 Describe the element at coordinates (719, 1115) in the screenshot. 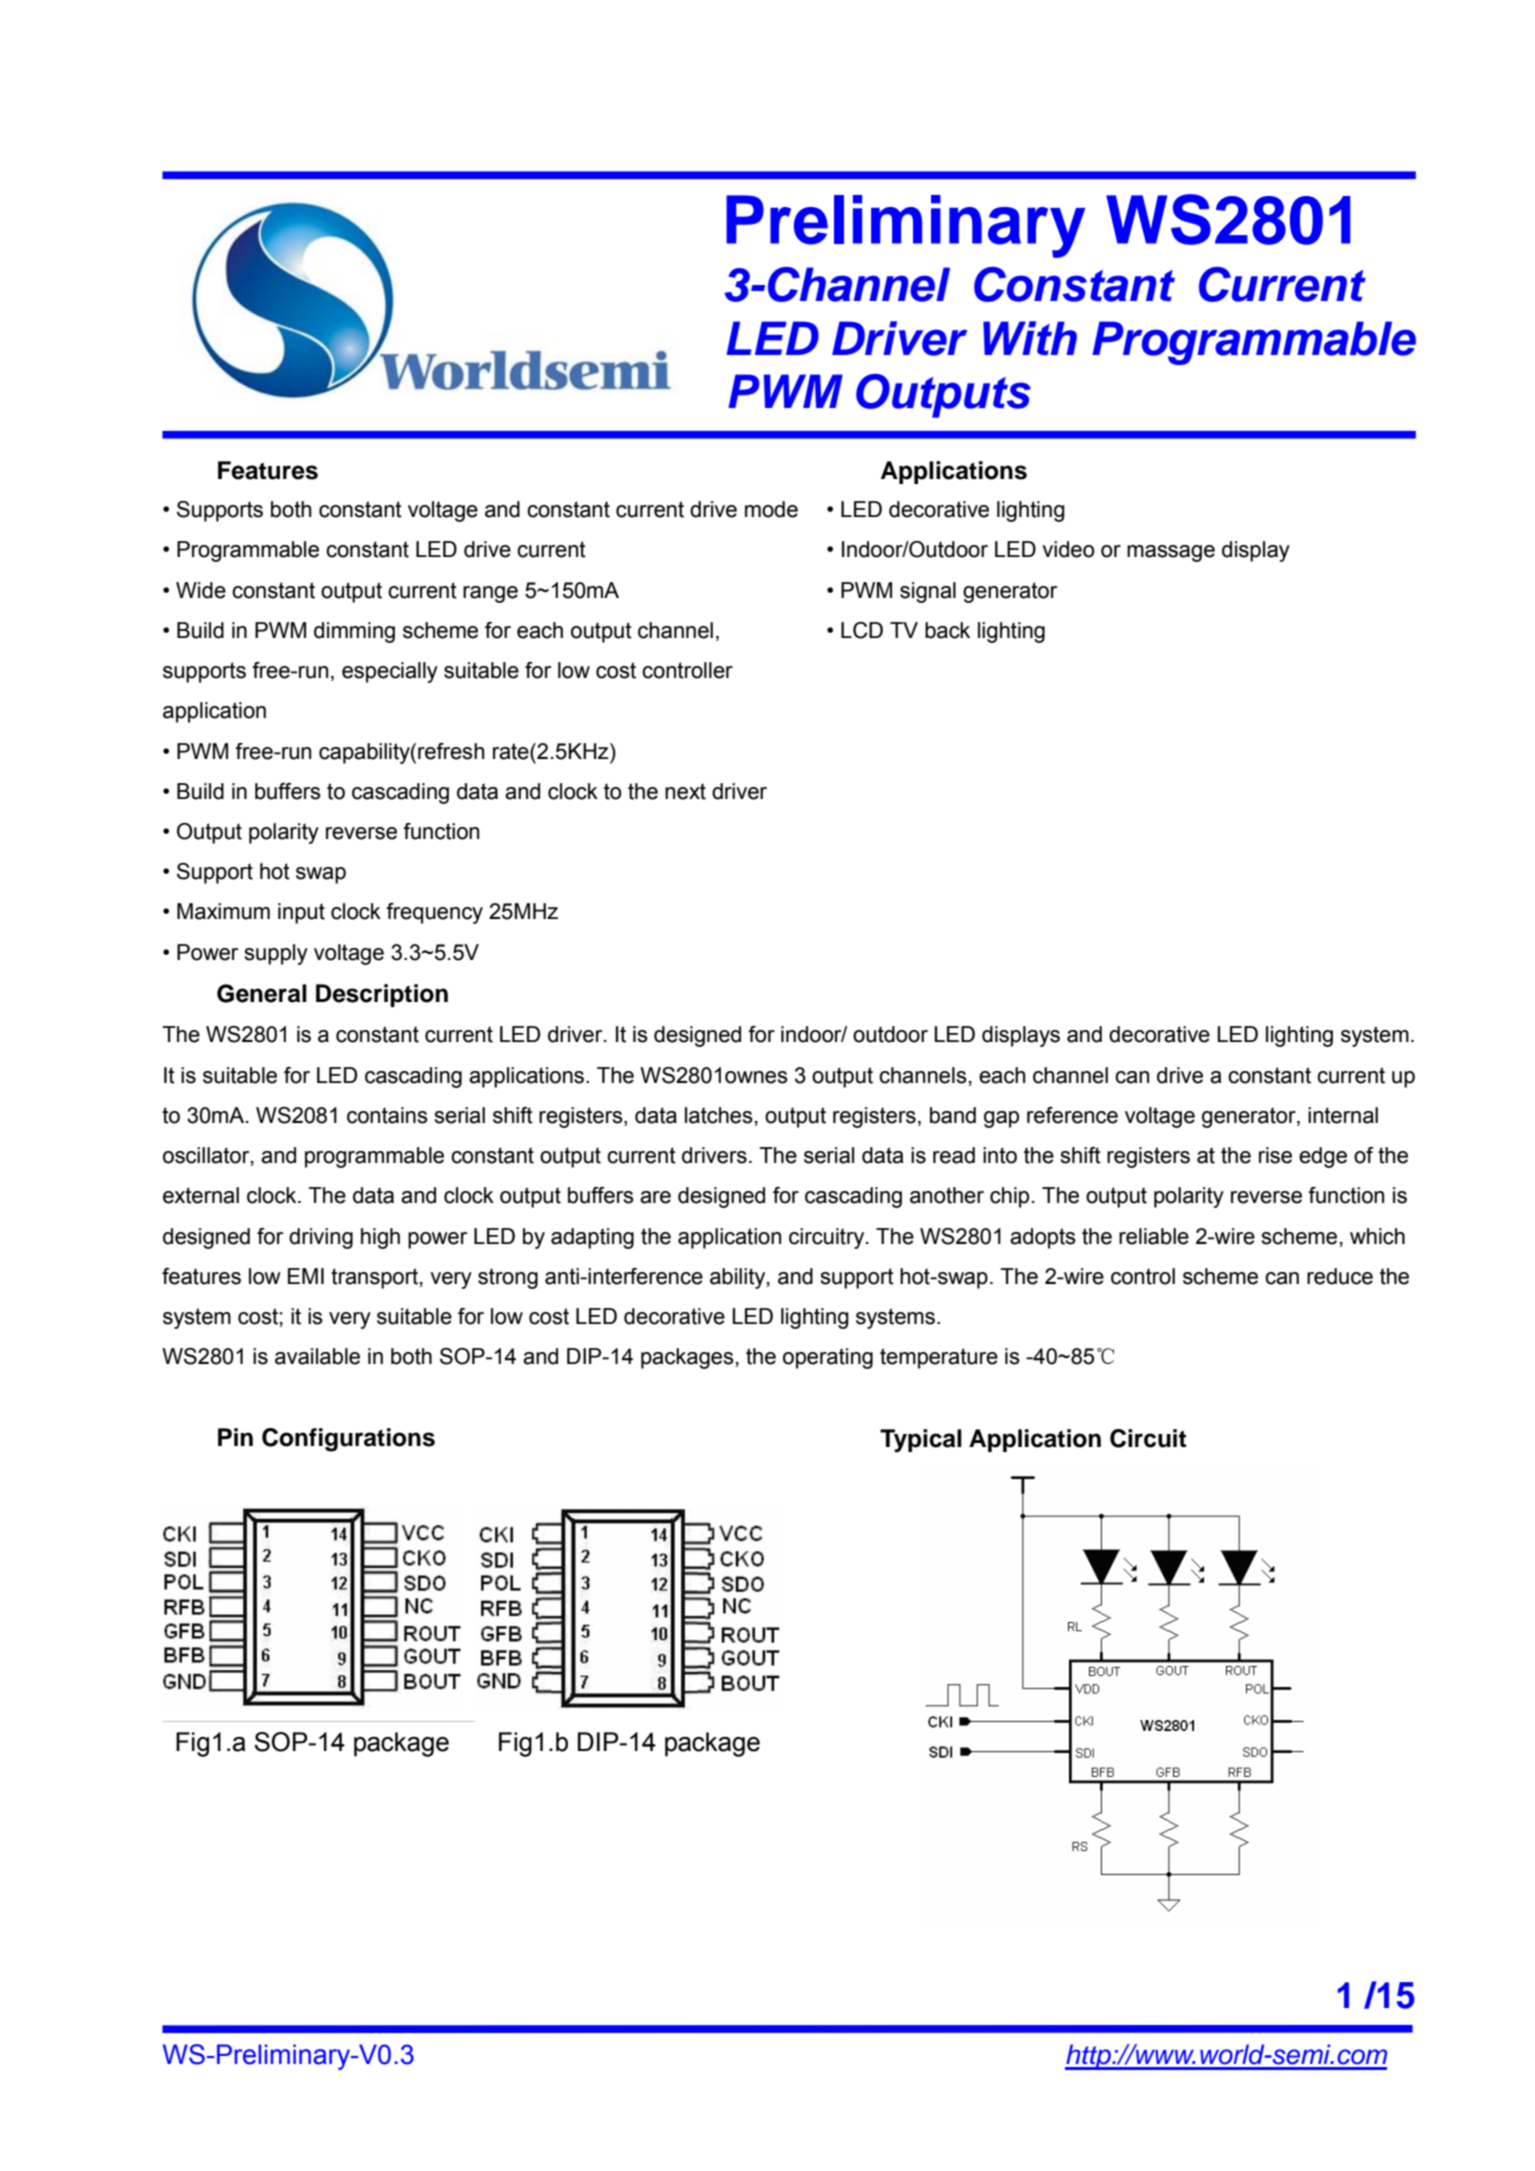

I see `latches` at that location.
